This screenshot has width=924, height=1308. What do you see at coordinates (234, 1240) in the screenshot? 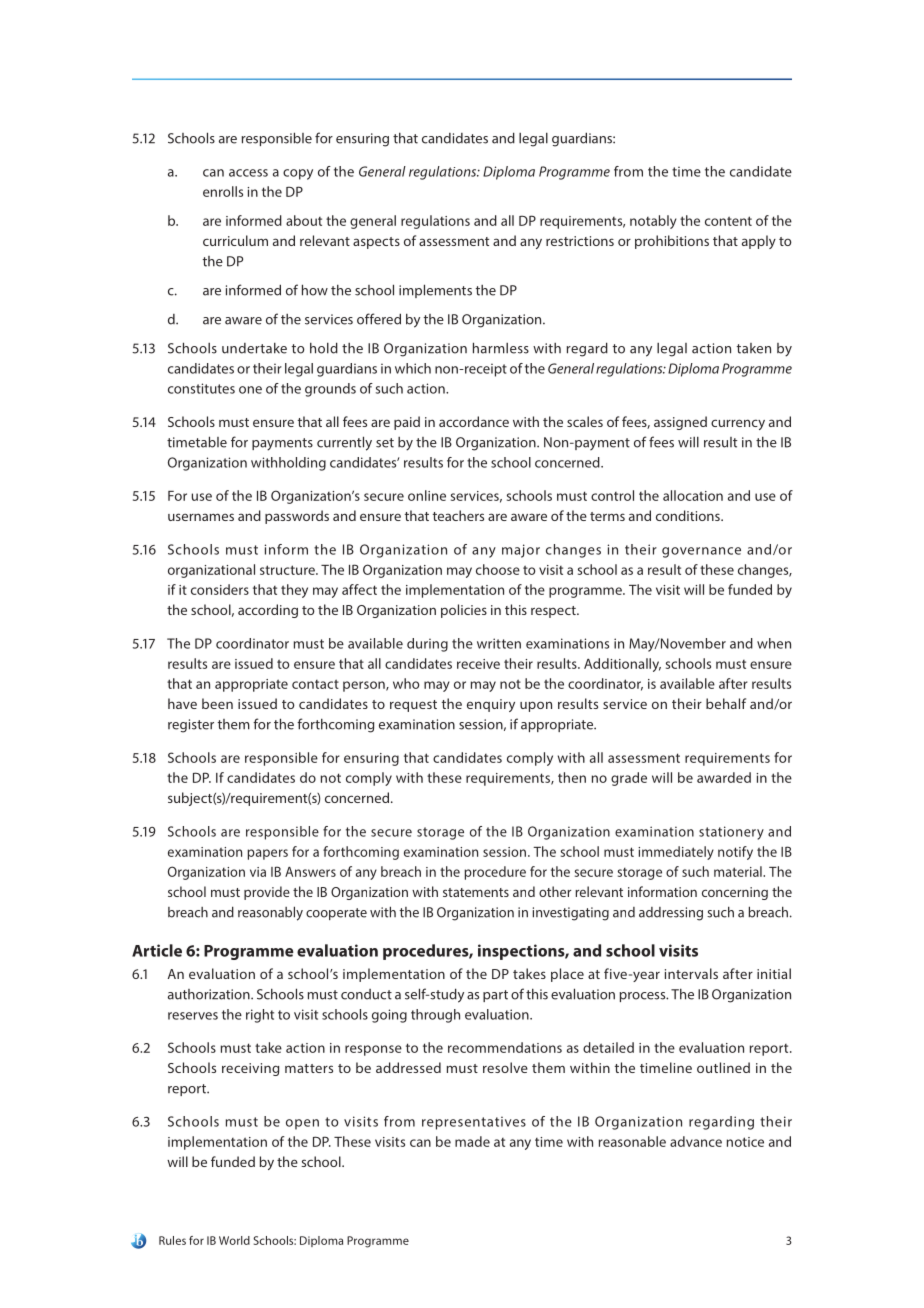
I see `World` at bounding box center [234, 1240].
